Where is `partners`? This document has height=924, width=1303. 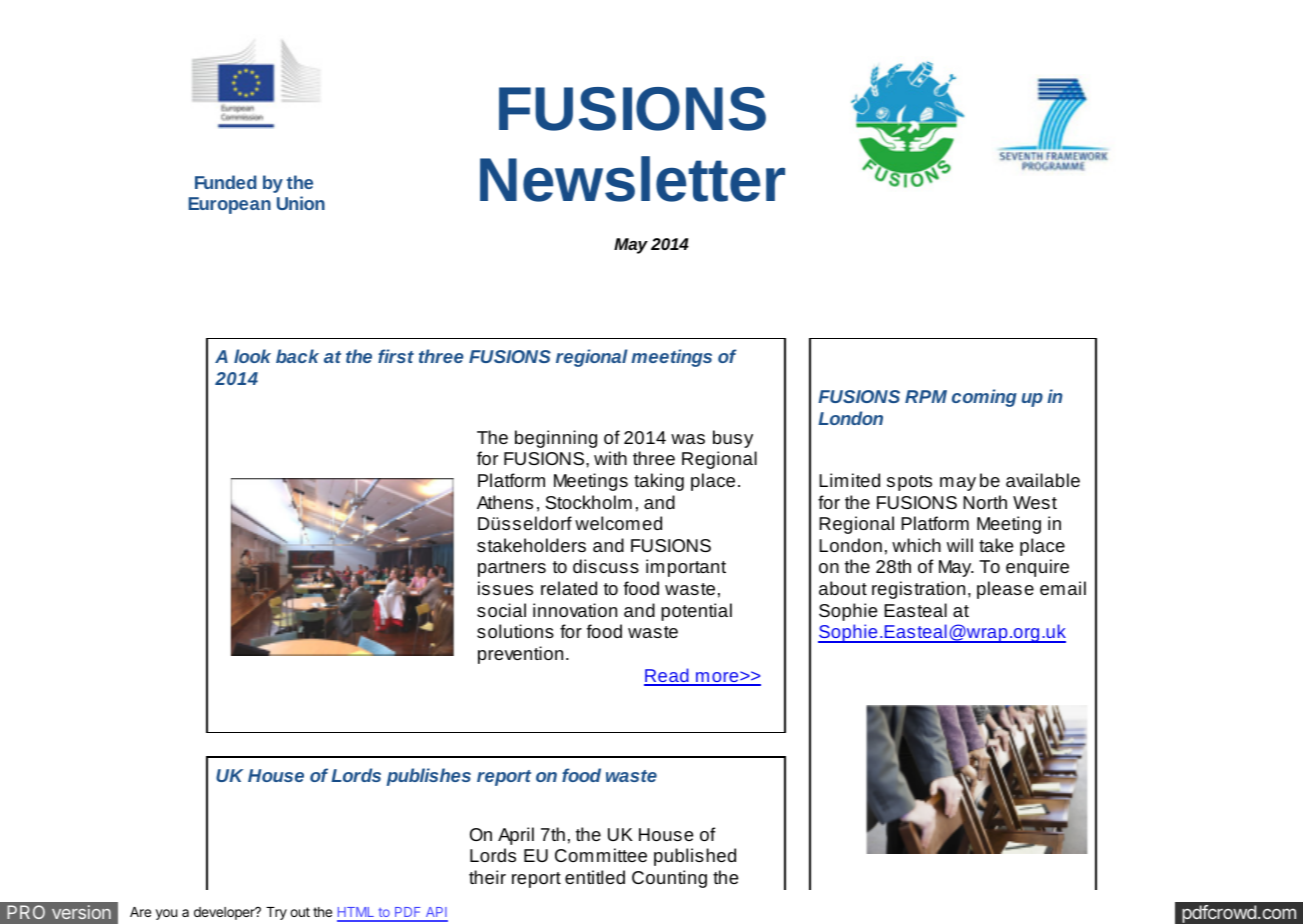 partners is located at coordinates (512, 569).
